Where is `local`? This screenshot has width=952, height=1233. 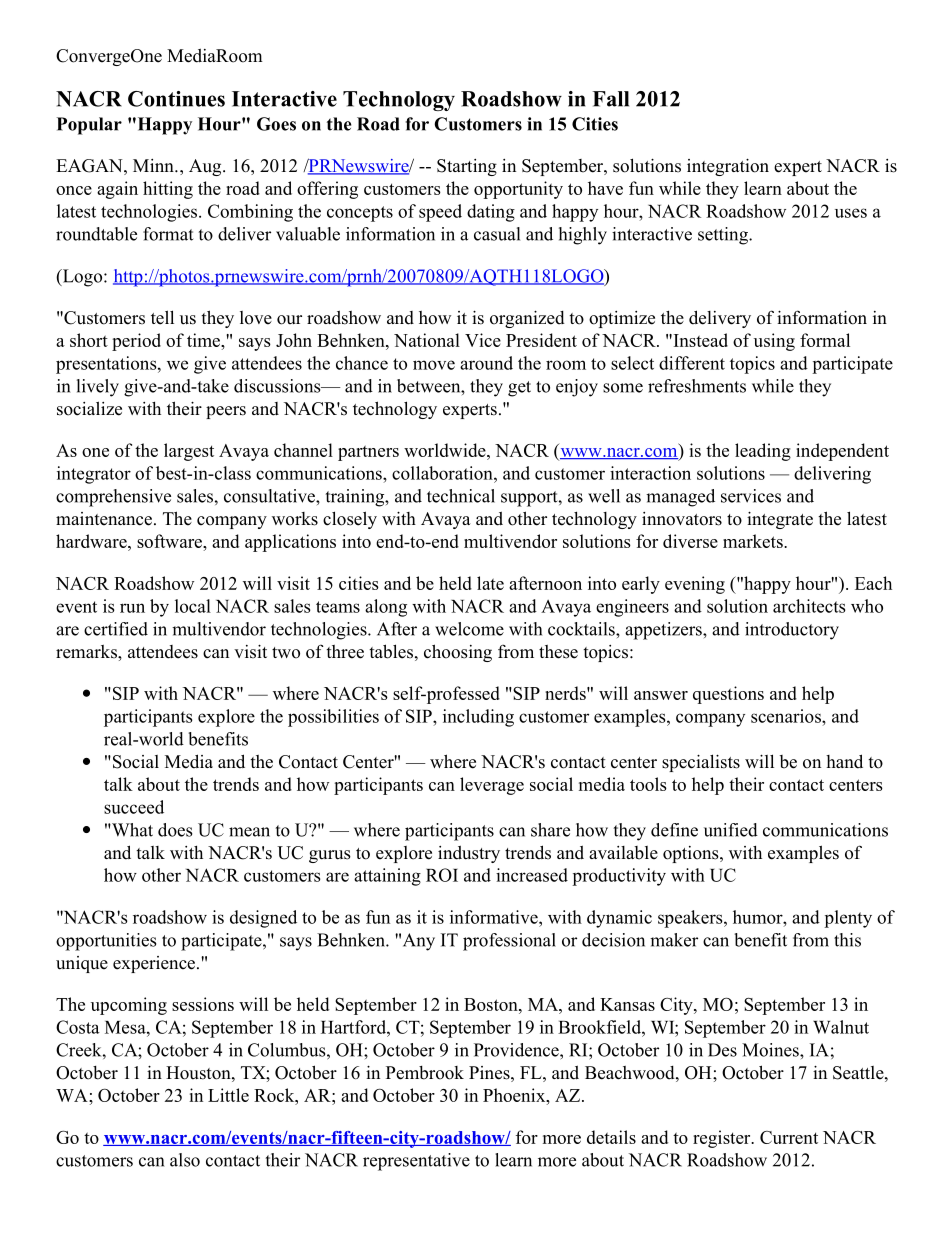
local is located at coordinates (193, 606).
